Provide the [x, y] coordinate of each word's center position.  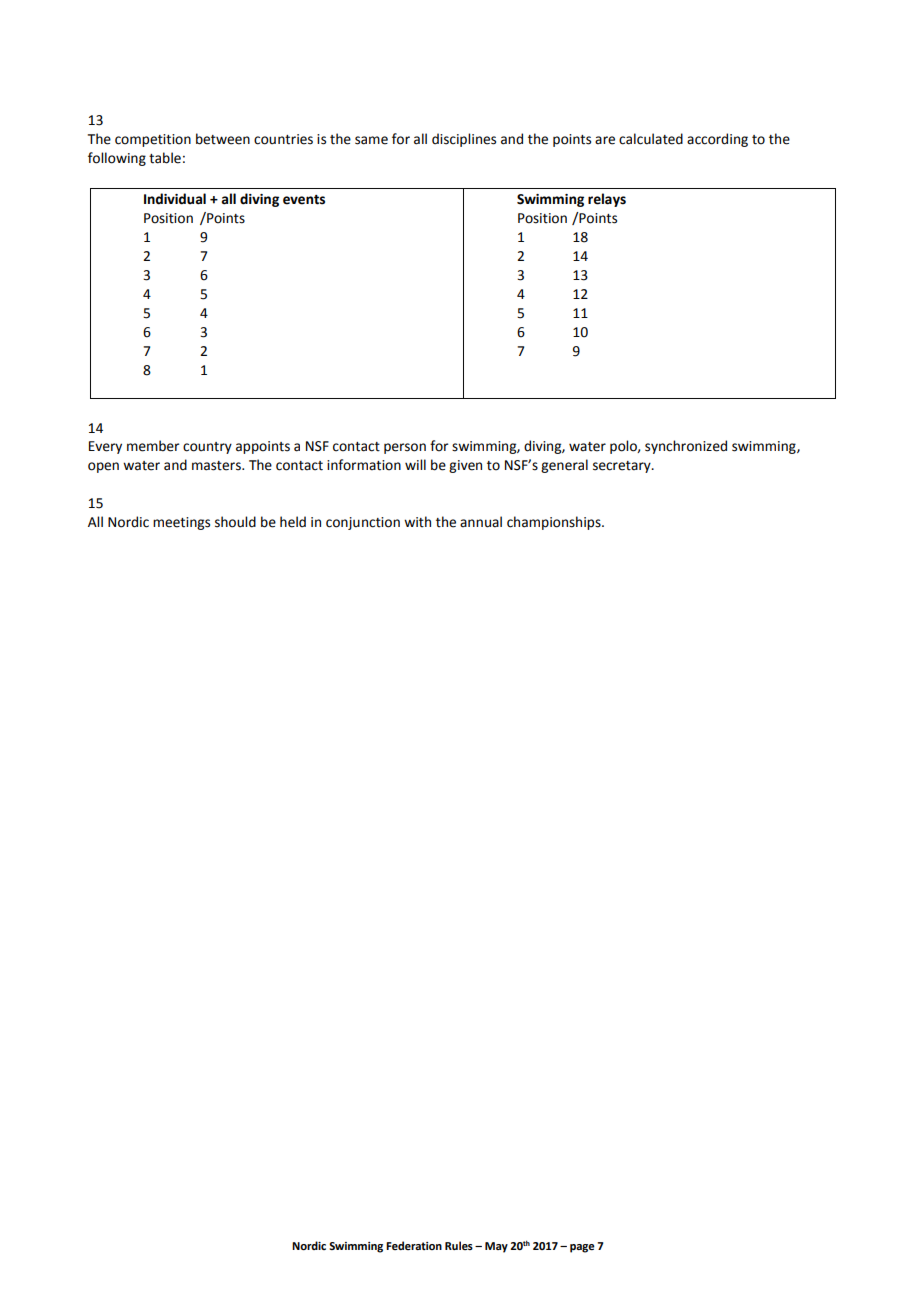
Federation [414, 1245]
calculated [651, 139]
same [371, 140]
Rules [459, 1245]
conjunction [363, 523]
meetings [181, 523]
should [235, 522]
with [417, 522]
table [165, 158]
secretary [623, 467]
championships [555, 523]
